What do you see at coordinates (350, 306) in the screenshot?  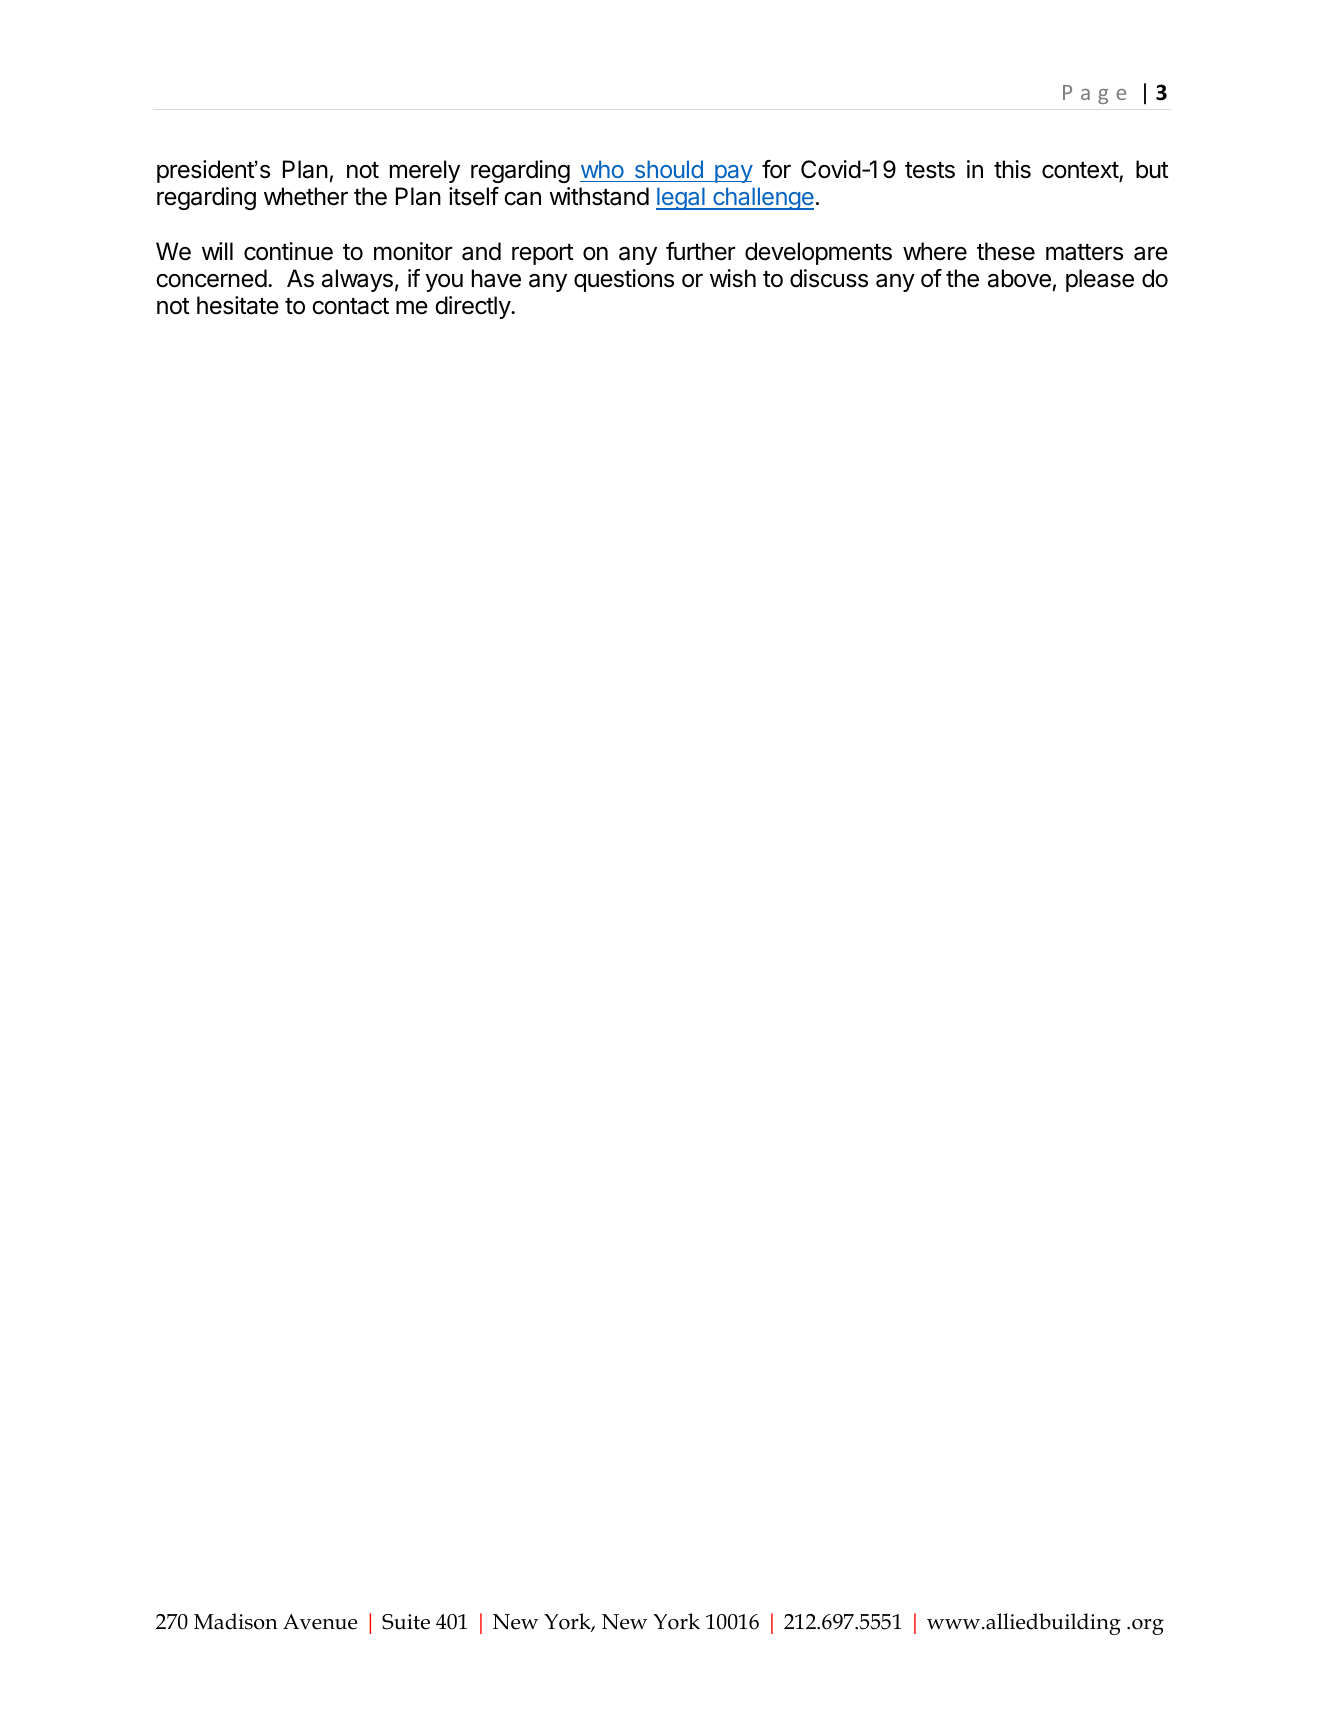 I see `contact` at bounding box center [350, 306].
